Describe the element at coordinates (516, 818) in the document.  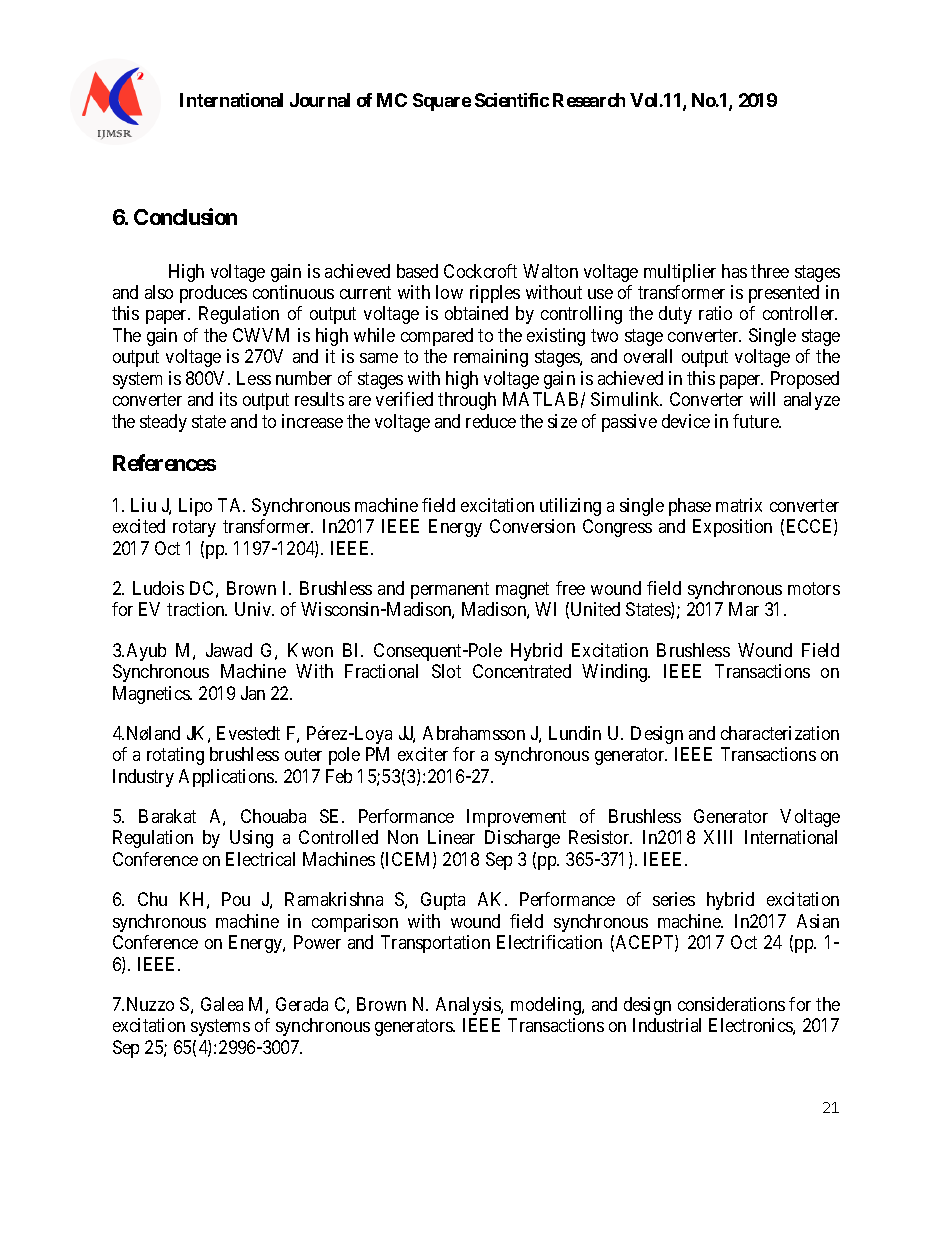
I see `Improvement` at that location.
